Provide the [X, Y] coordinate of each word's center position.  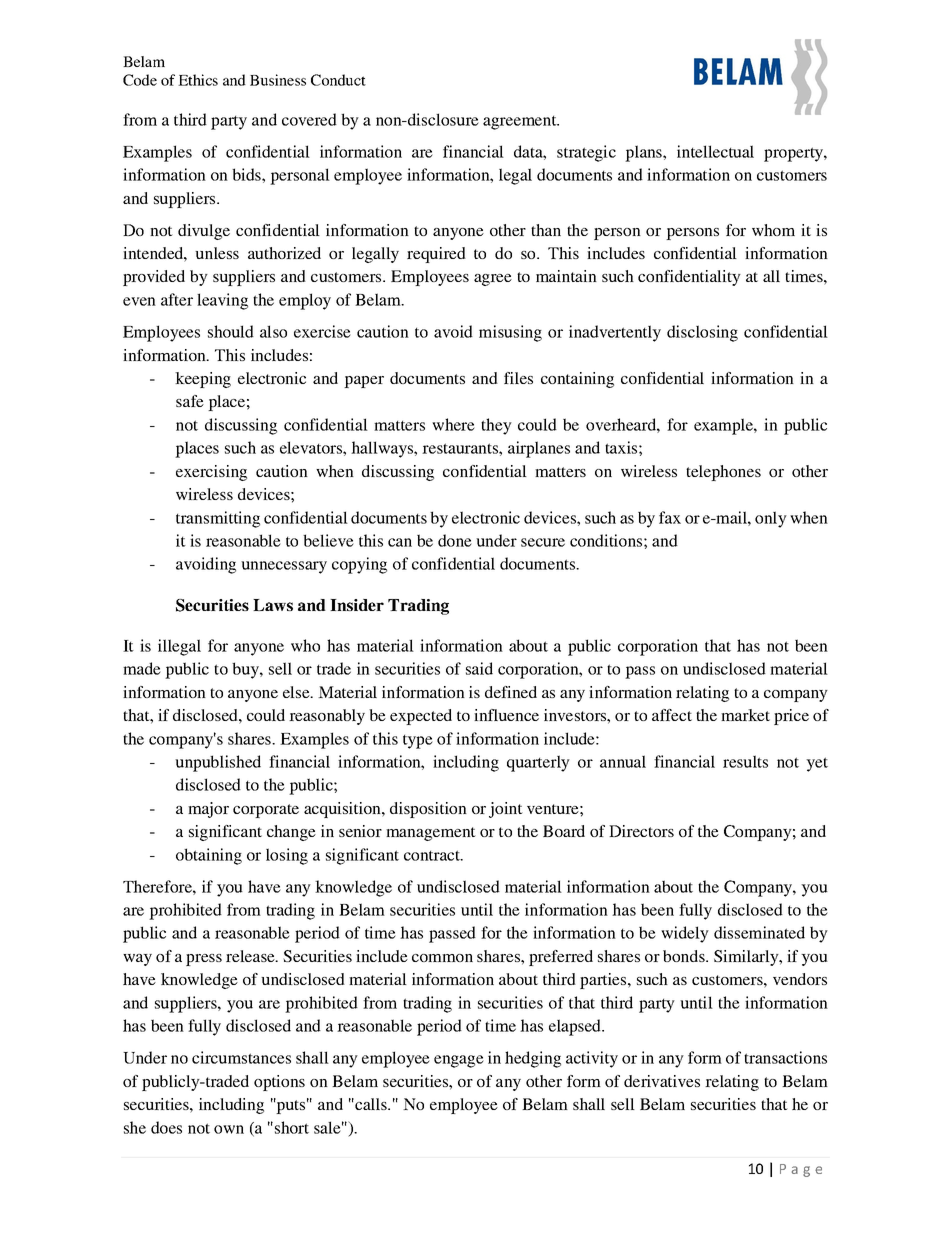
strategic [586, 153]
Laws [273, 605]
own [229, 1129]
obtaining [209, 856]
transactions [785, 1057]
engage [459, 1061]
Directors [641, 831]
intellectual [715, 151]
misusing [510, 333]
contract [433, 855]
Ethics [198, 80]
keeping [203, 380]
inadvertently [615, 333]
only [771, 519]
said [479, 668]
